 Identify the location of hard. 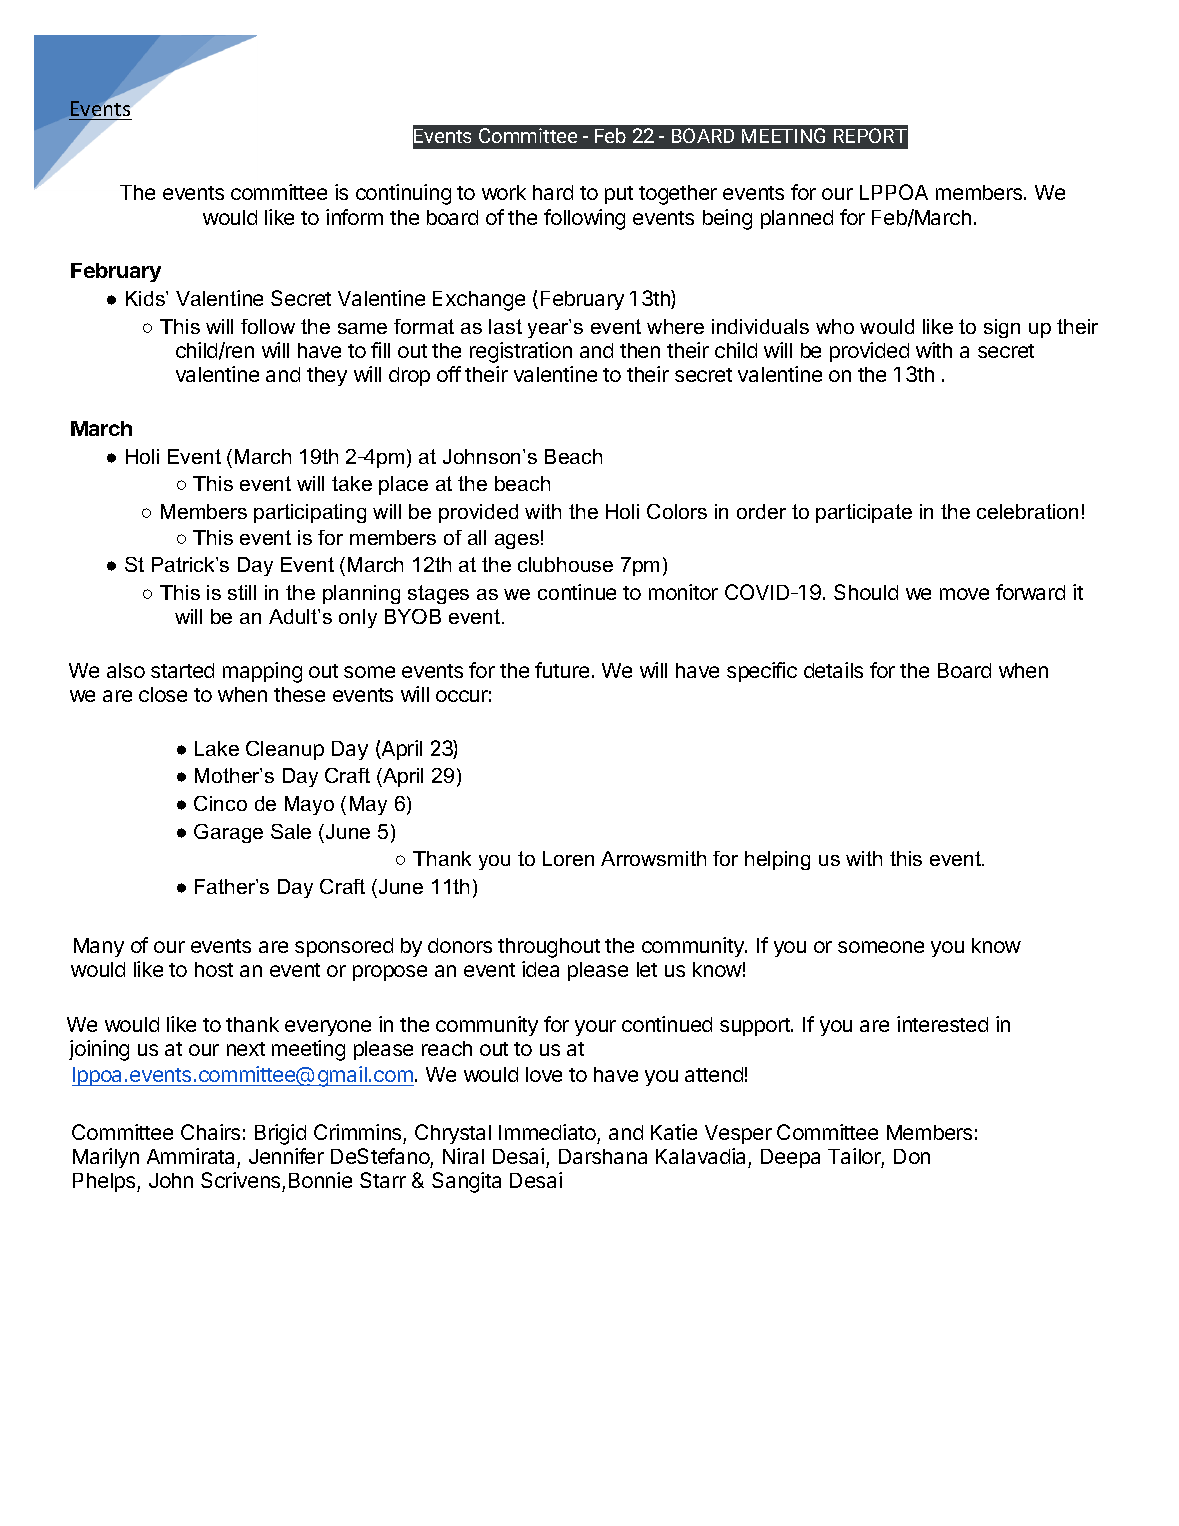
(553, 192).
